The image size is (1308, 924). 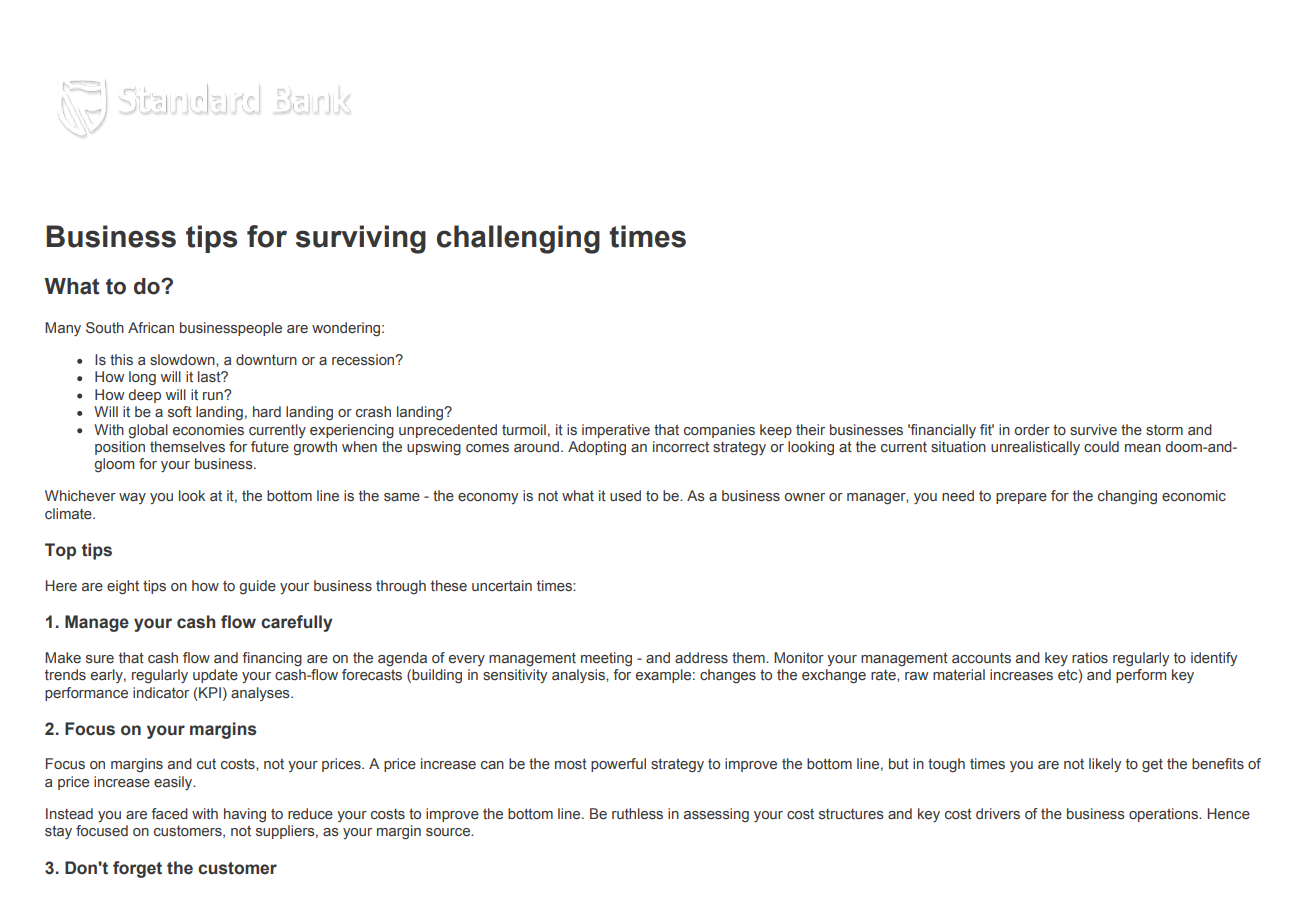 I want to click on forget, so click(x=137, y=869).
